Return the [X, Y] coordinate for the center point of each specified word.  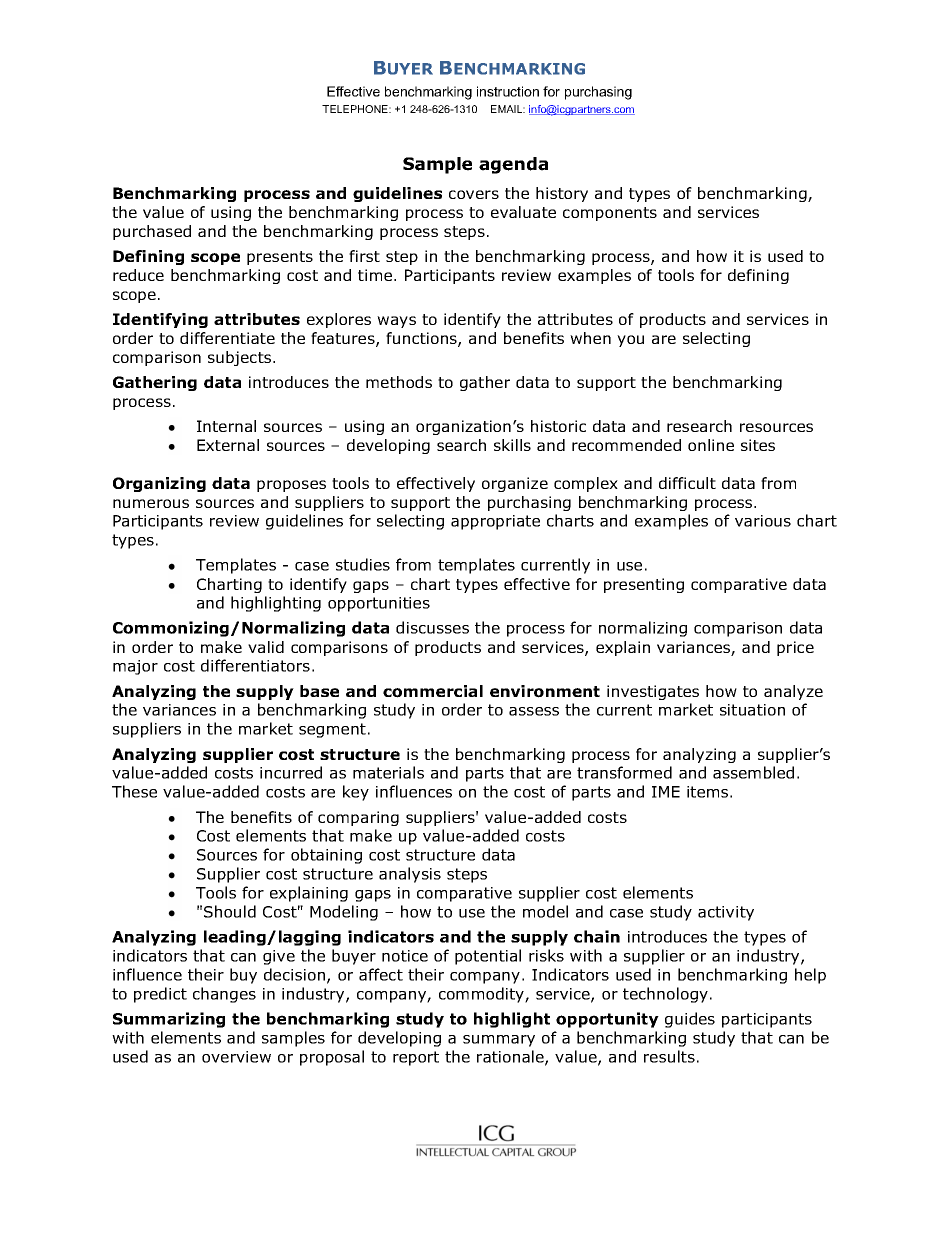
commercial [433, 691]
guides [690, 1020]
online [711, 445]
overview [236, 1057]
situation [752, 710]
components [610, 214]
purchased [152, 232]
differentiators [255, 665]
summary [499, 1041]
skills [512, 445]
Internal [226, 426]
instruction [508, 91]
